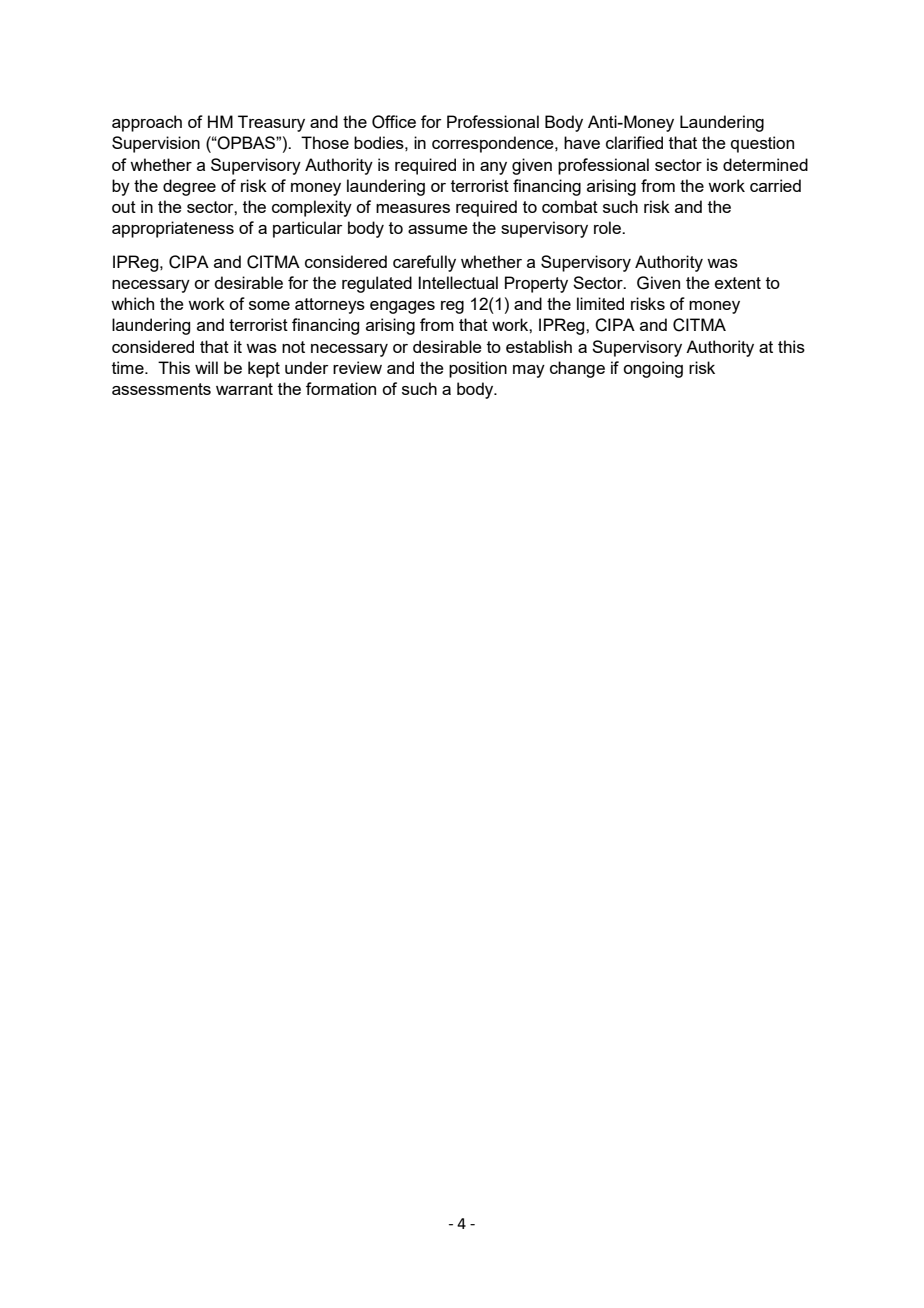 Image resolution: width=924 pixels, height=1308 pixels. I want to click on ongoing, so click(653, 369).
